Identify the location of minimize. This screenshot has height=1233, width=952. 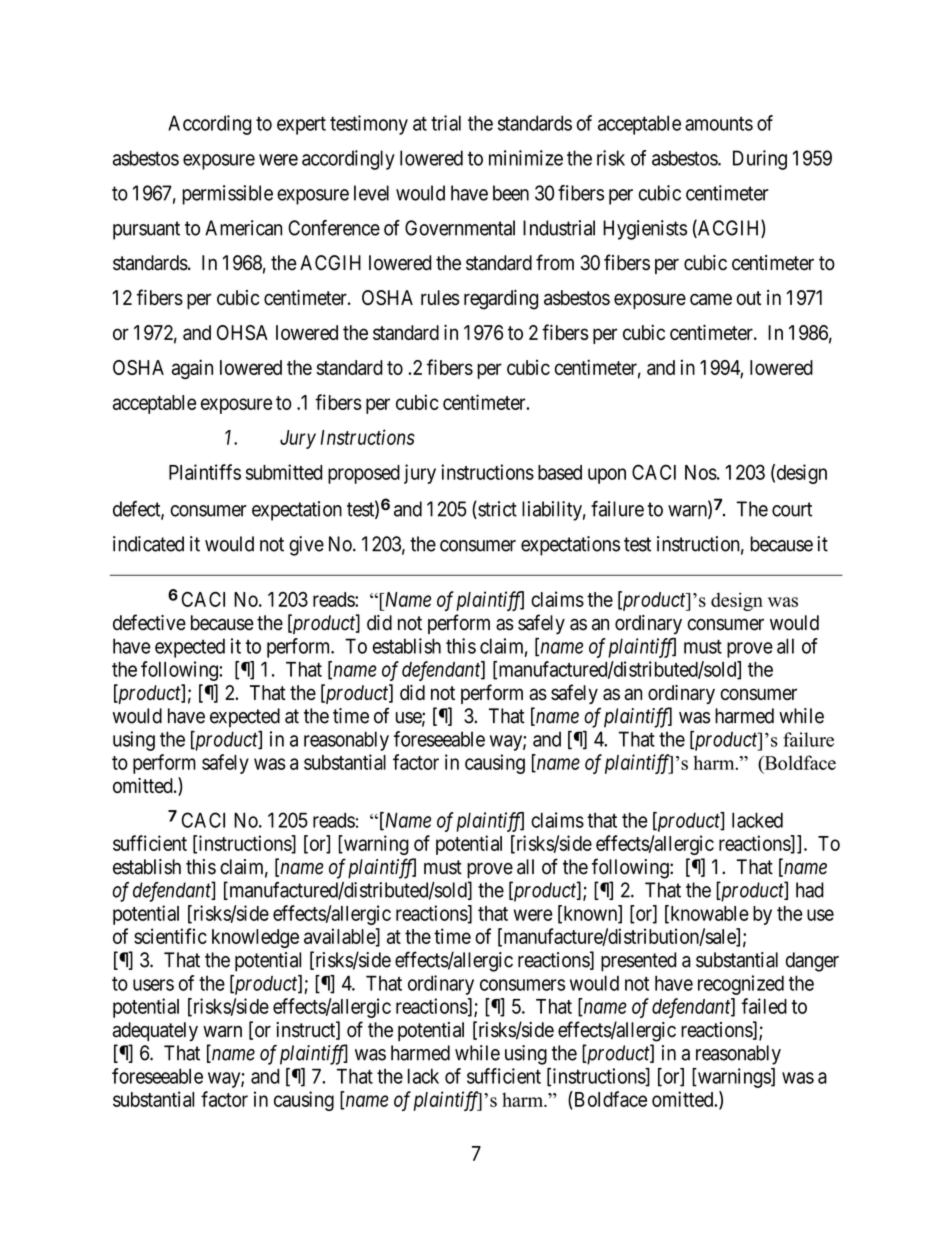
(526, 158).
